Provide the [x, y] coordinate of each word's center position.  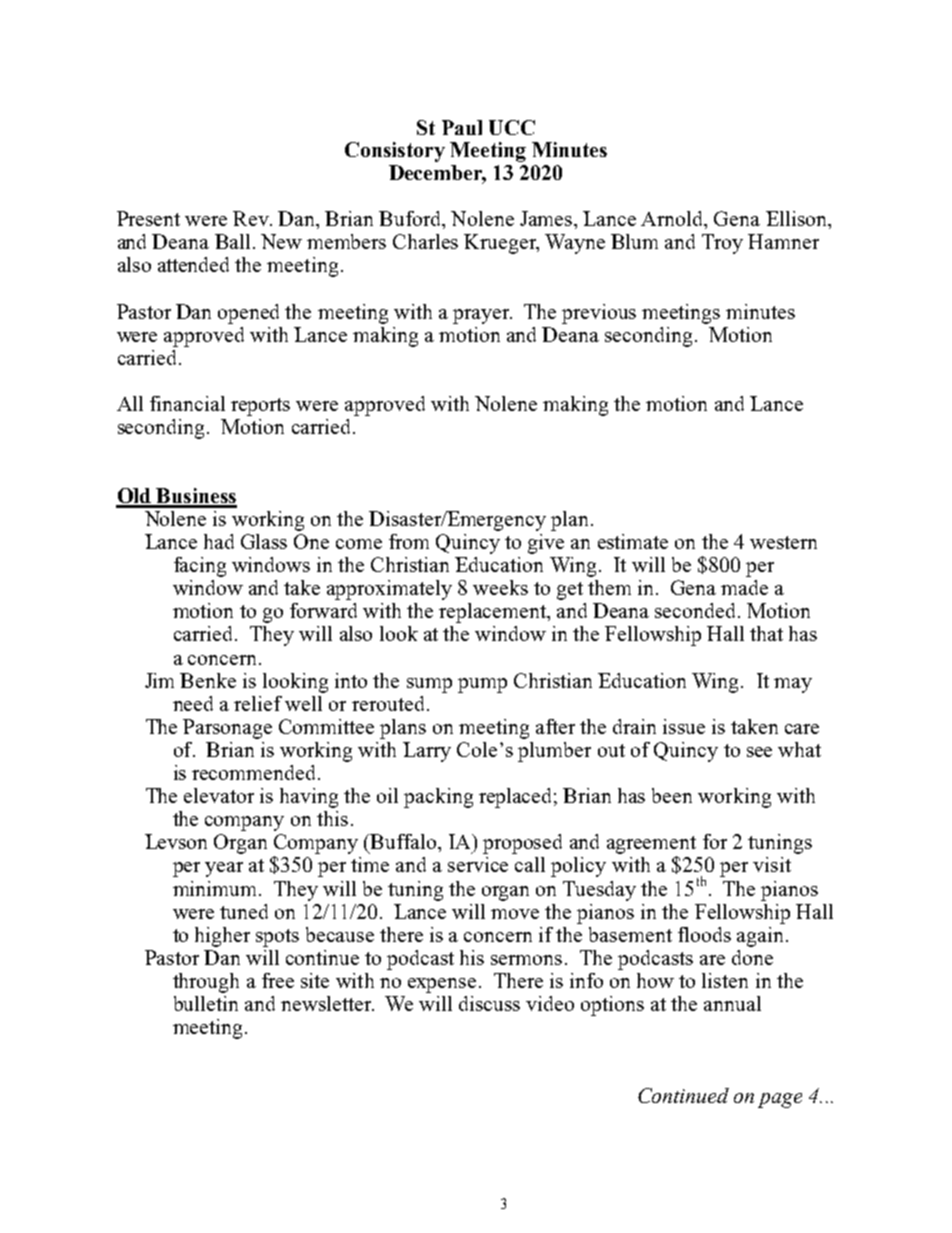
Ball [232, 241]
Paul [462, 127]
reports [260, 407]
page [780, 1100]
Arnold [673, 220]
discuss [489, 1003]
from [409, 541]
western [783, 542]
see [759, 752]
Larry [427, 752]
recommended [253, 772]
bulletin [206, 1003]
